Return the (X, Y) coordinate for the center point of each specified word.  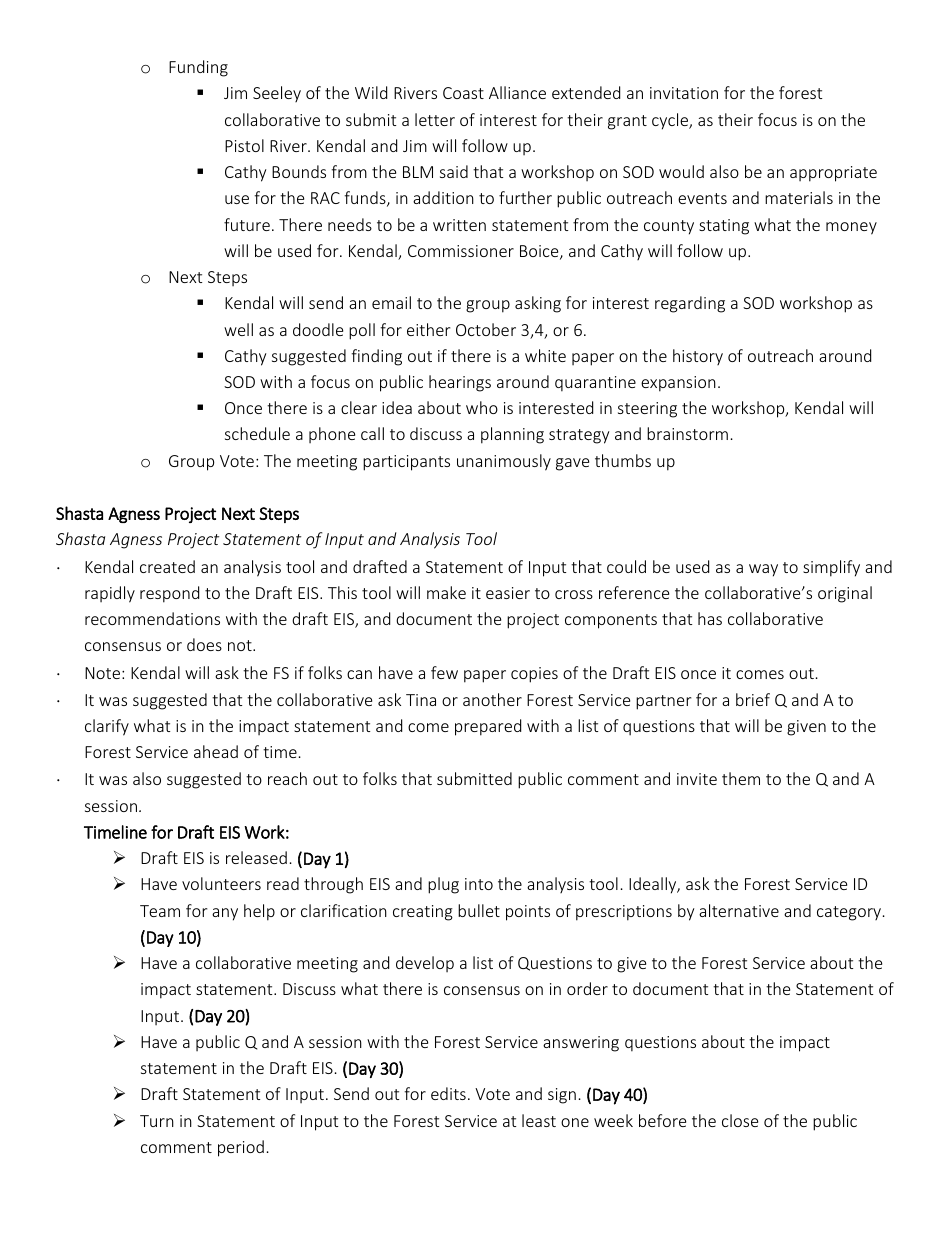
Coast (463, 93)
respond (169, 594)
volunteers (221, 883)
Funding (198, 68)
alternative (739, 910)
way (763, 570)
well (238, 329)
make (446, 592)
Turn (157, 1121)
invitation (684, 93)
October (486, 329)
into (479, 884)
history (698, 357)
